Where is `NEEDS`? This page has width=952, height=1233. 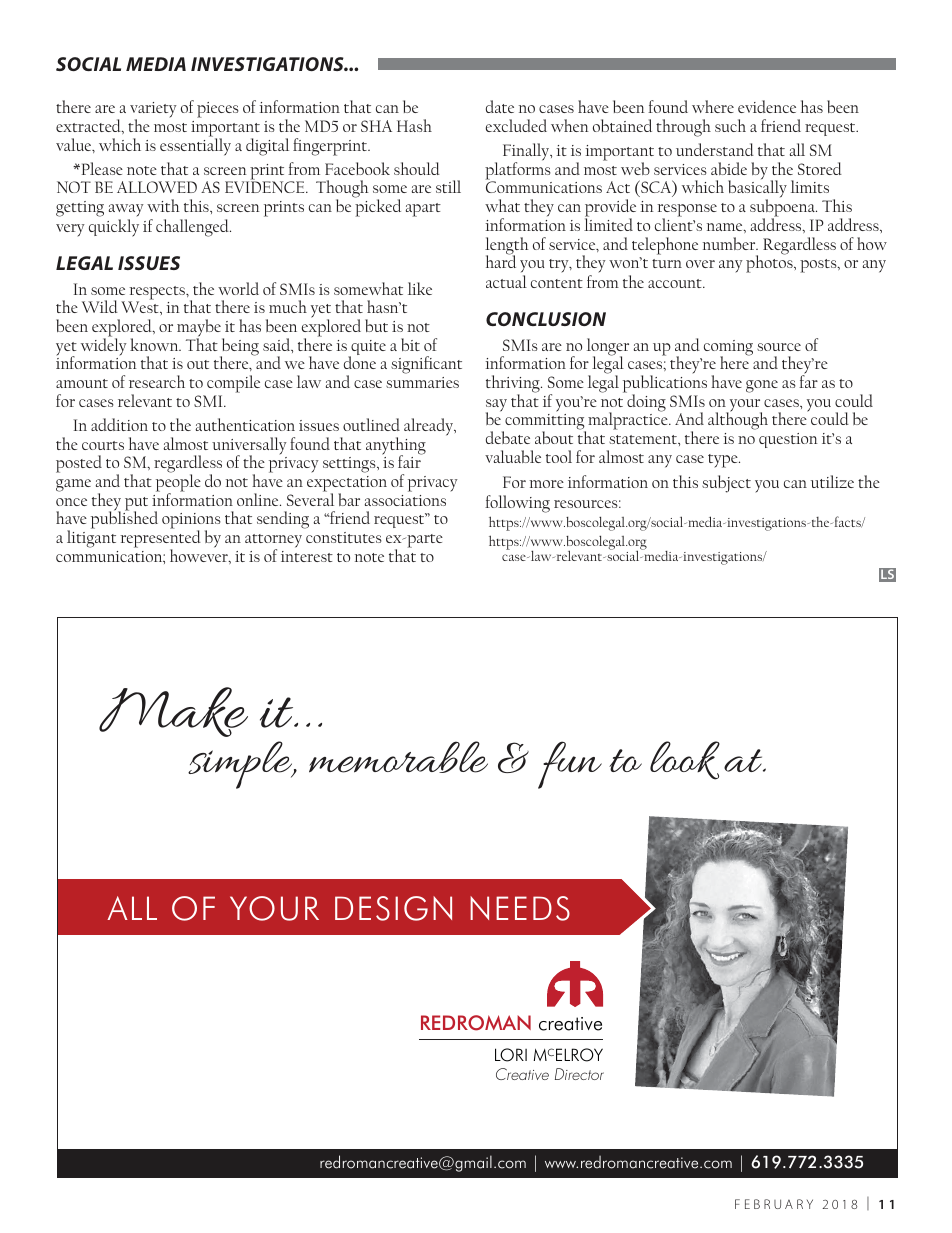
NEEDS is located at coordinates (520, 908).
